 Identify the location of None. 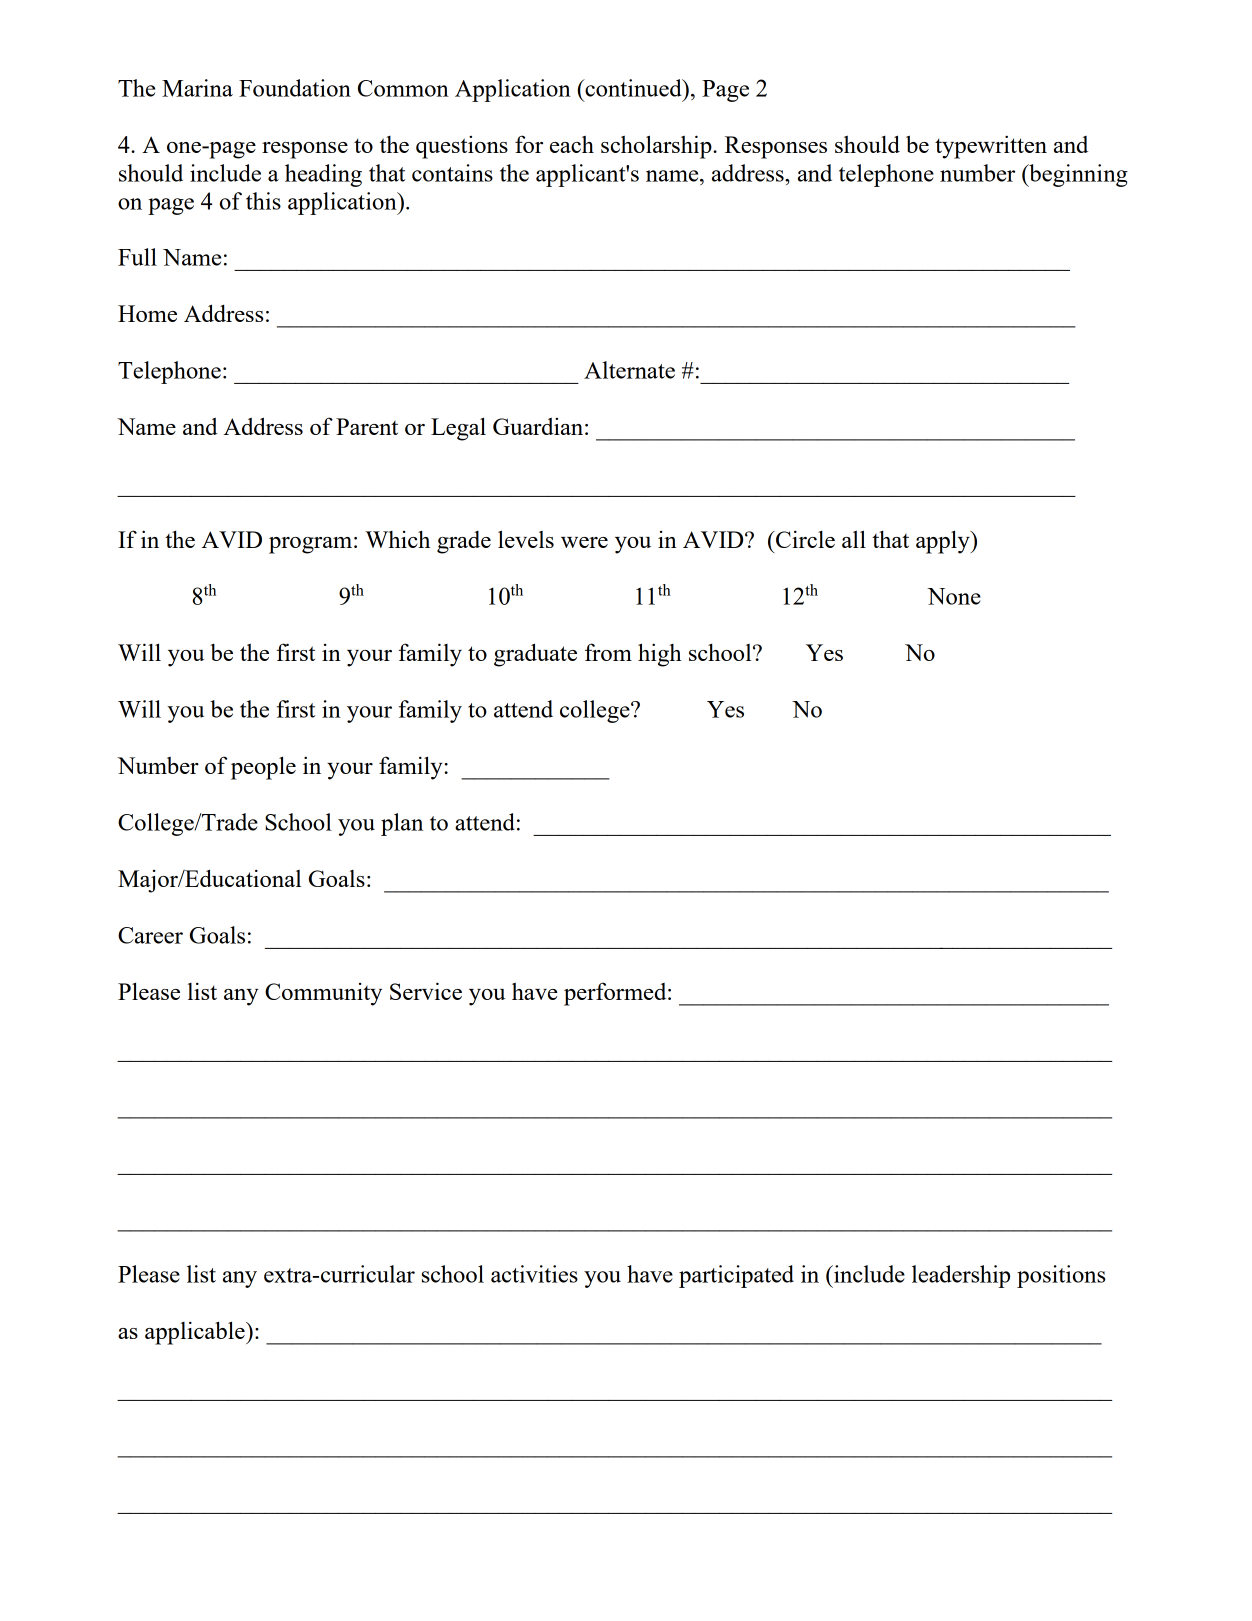
(954, 596).
